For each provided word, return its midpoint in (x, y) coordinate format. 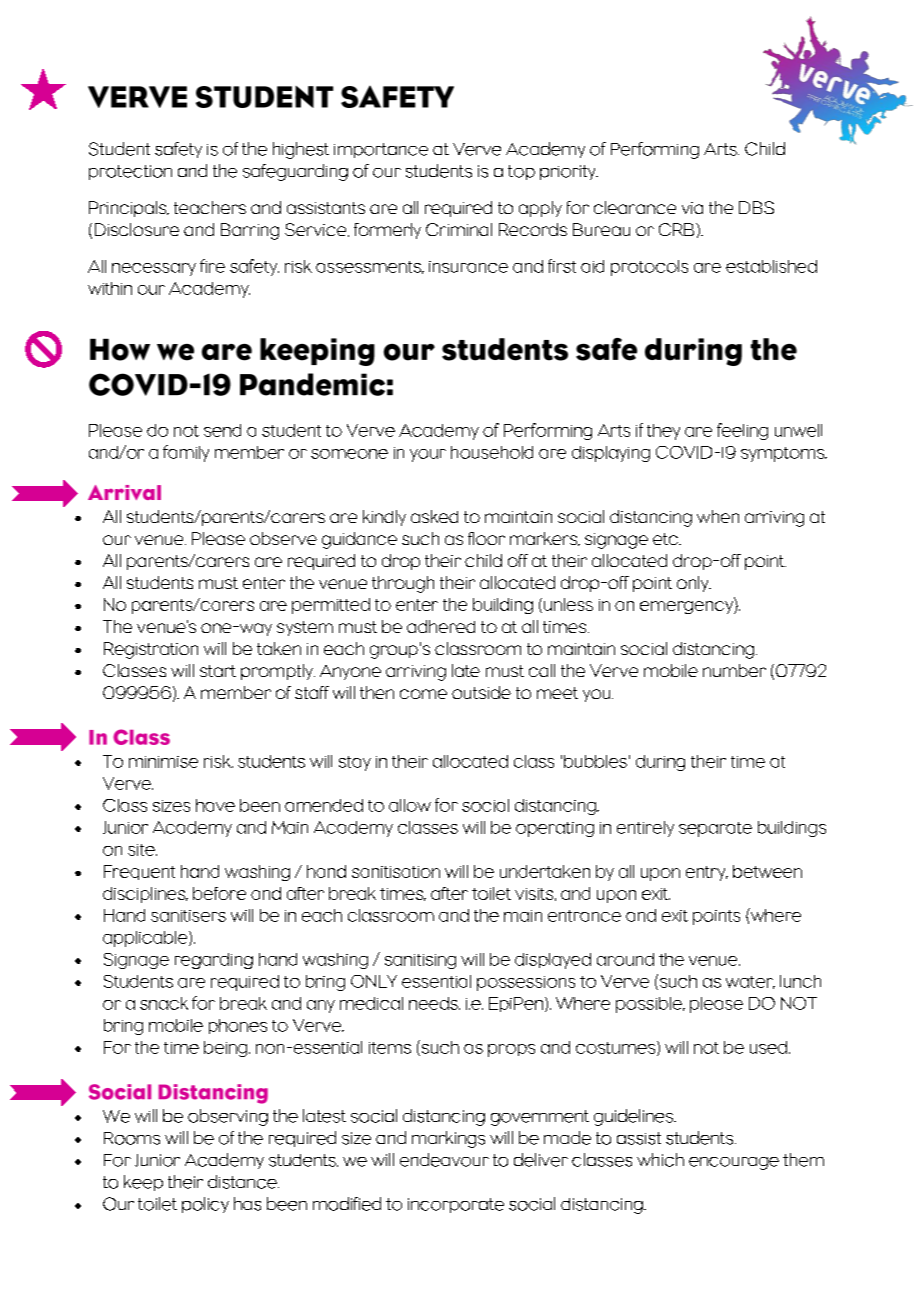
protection (130, 172)
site (142, 850)
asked (434, 516)
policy (205, 1205)
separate (715, 829)
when (718, 516)
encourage (734, 1163)
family (186, 453)
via (692, 208)
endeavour (444, 1160)
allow (410, 805)
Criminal (459, 229)
